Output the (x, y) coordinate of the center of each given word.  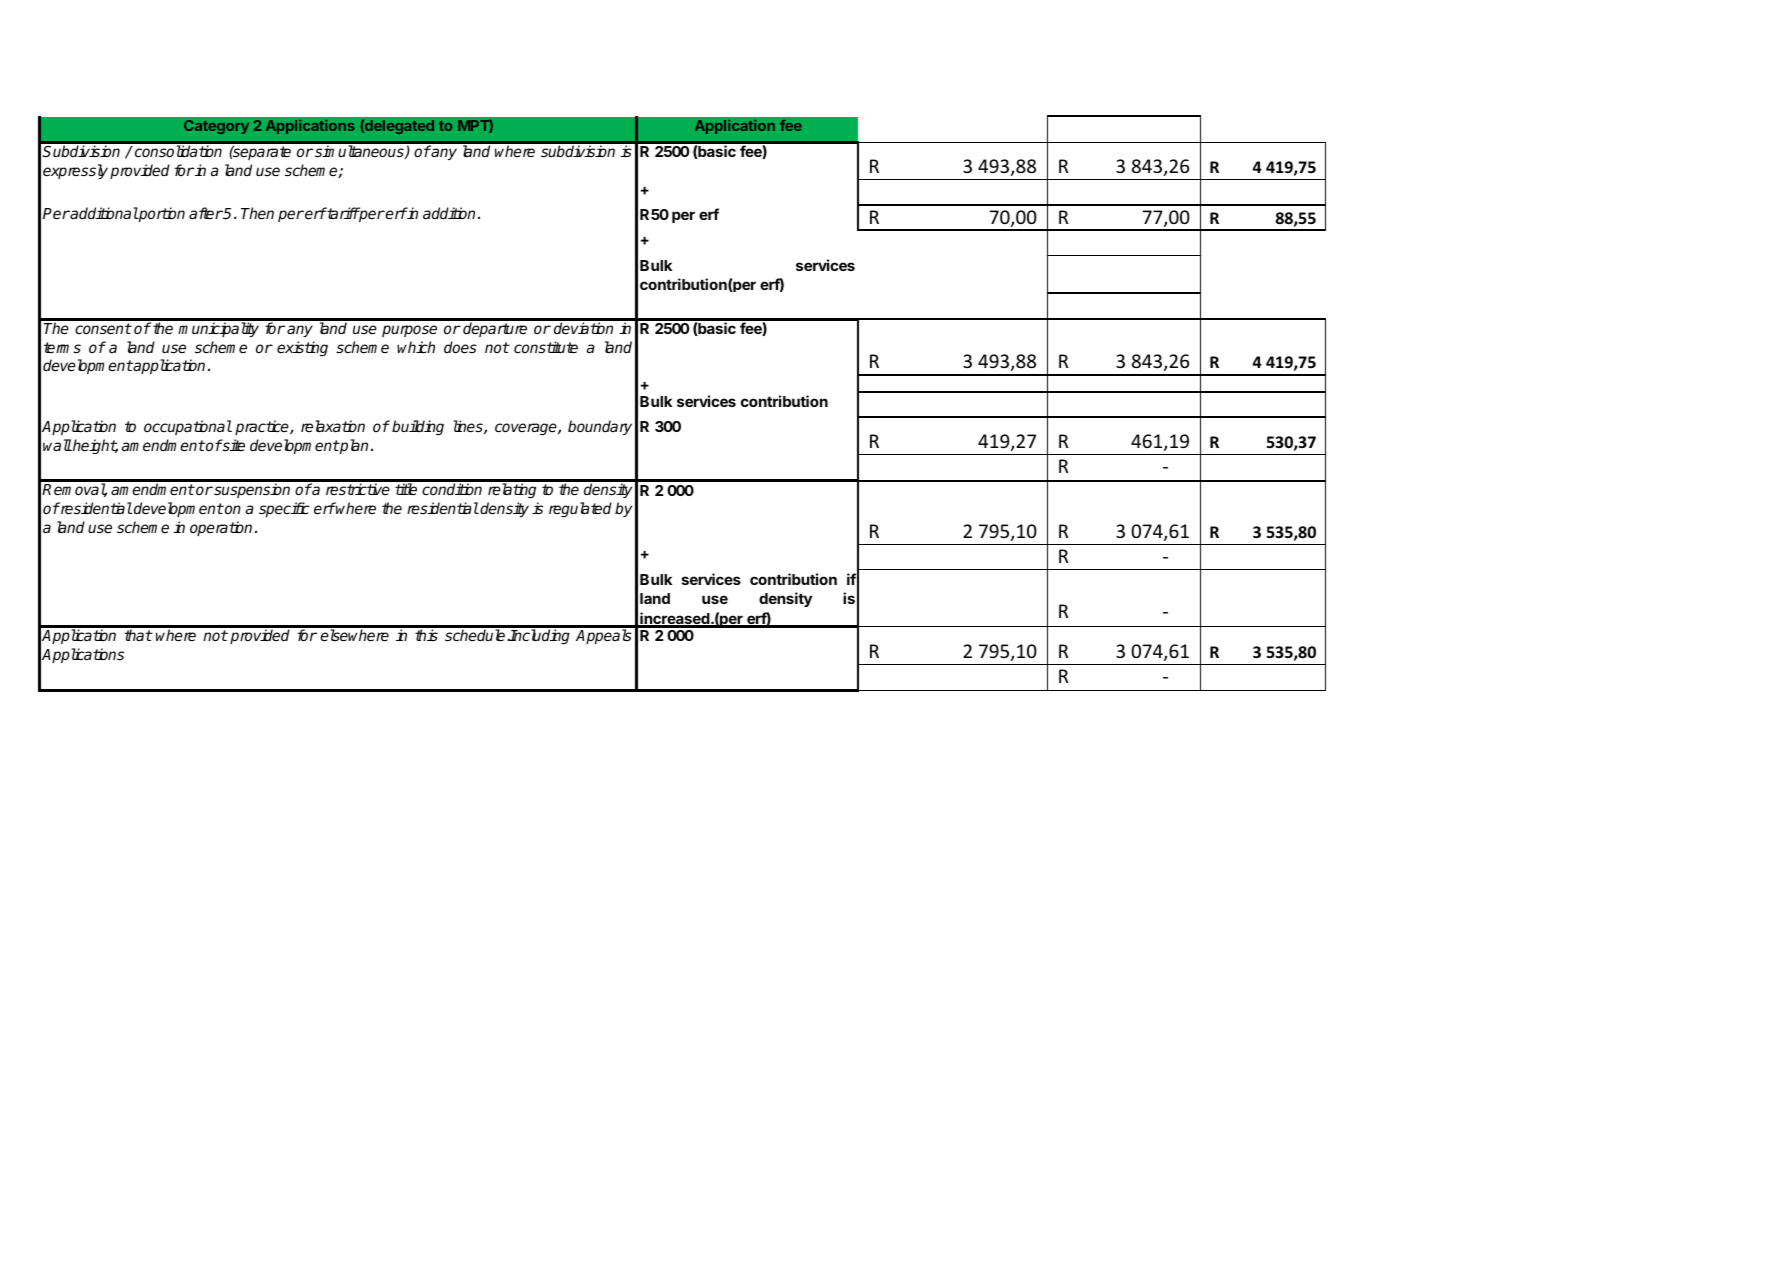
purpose (409, 331)
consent (103, 328)
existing (302, 349)
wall (57, 445)
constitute (546, 347)
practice (263, 427)
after (206, 213)
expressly (75, 171)
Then (257, 213)
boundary (600, 427)
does (460, 347)
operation (221, 528)
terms (62, 347)
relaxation (333, 426)
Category (216, 127)
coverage (527, 429)
